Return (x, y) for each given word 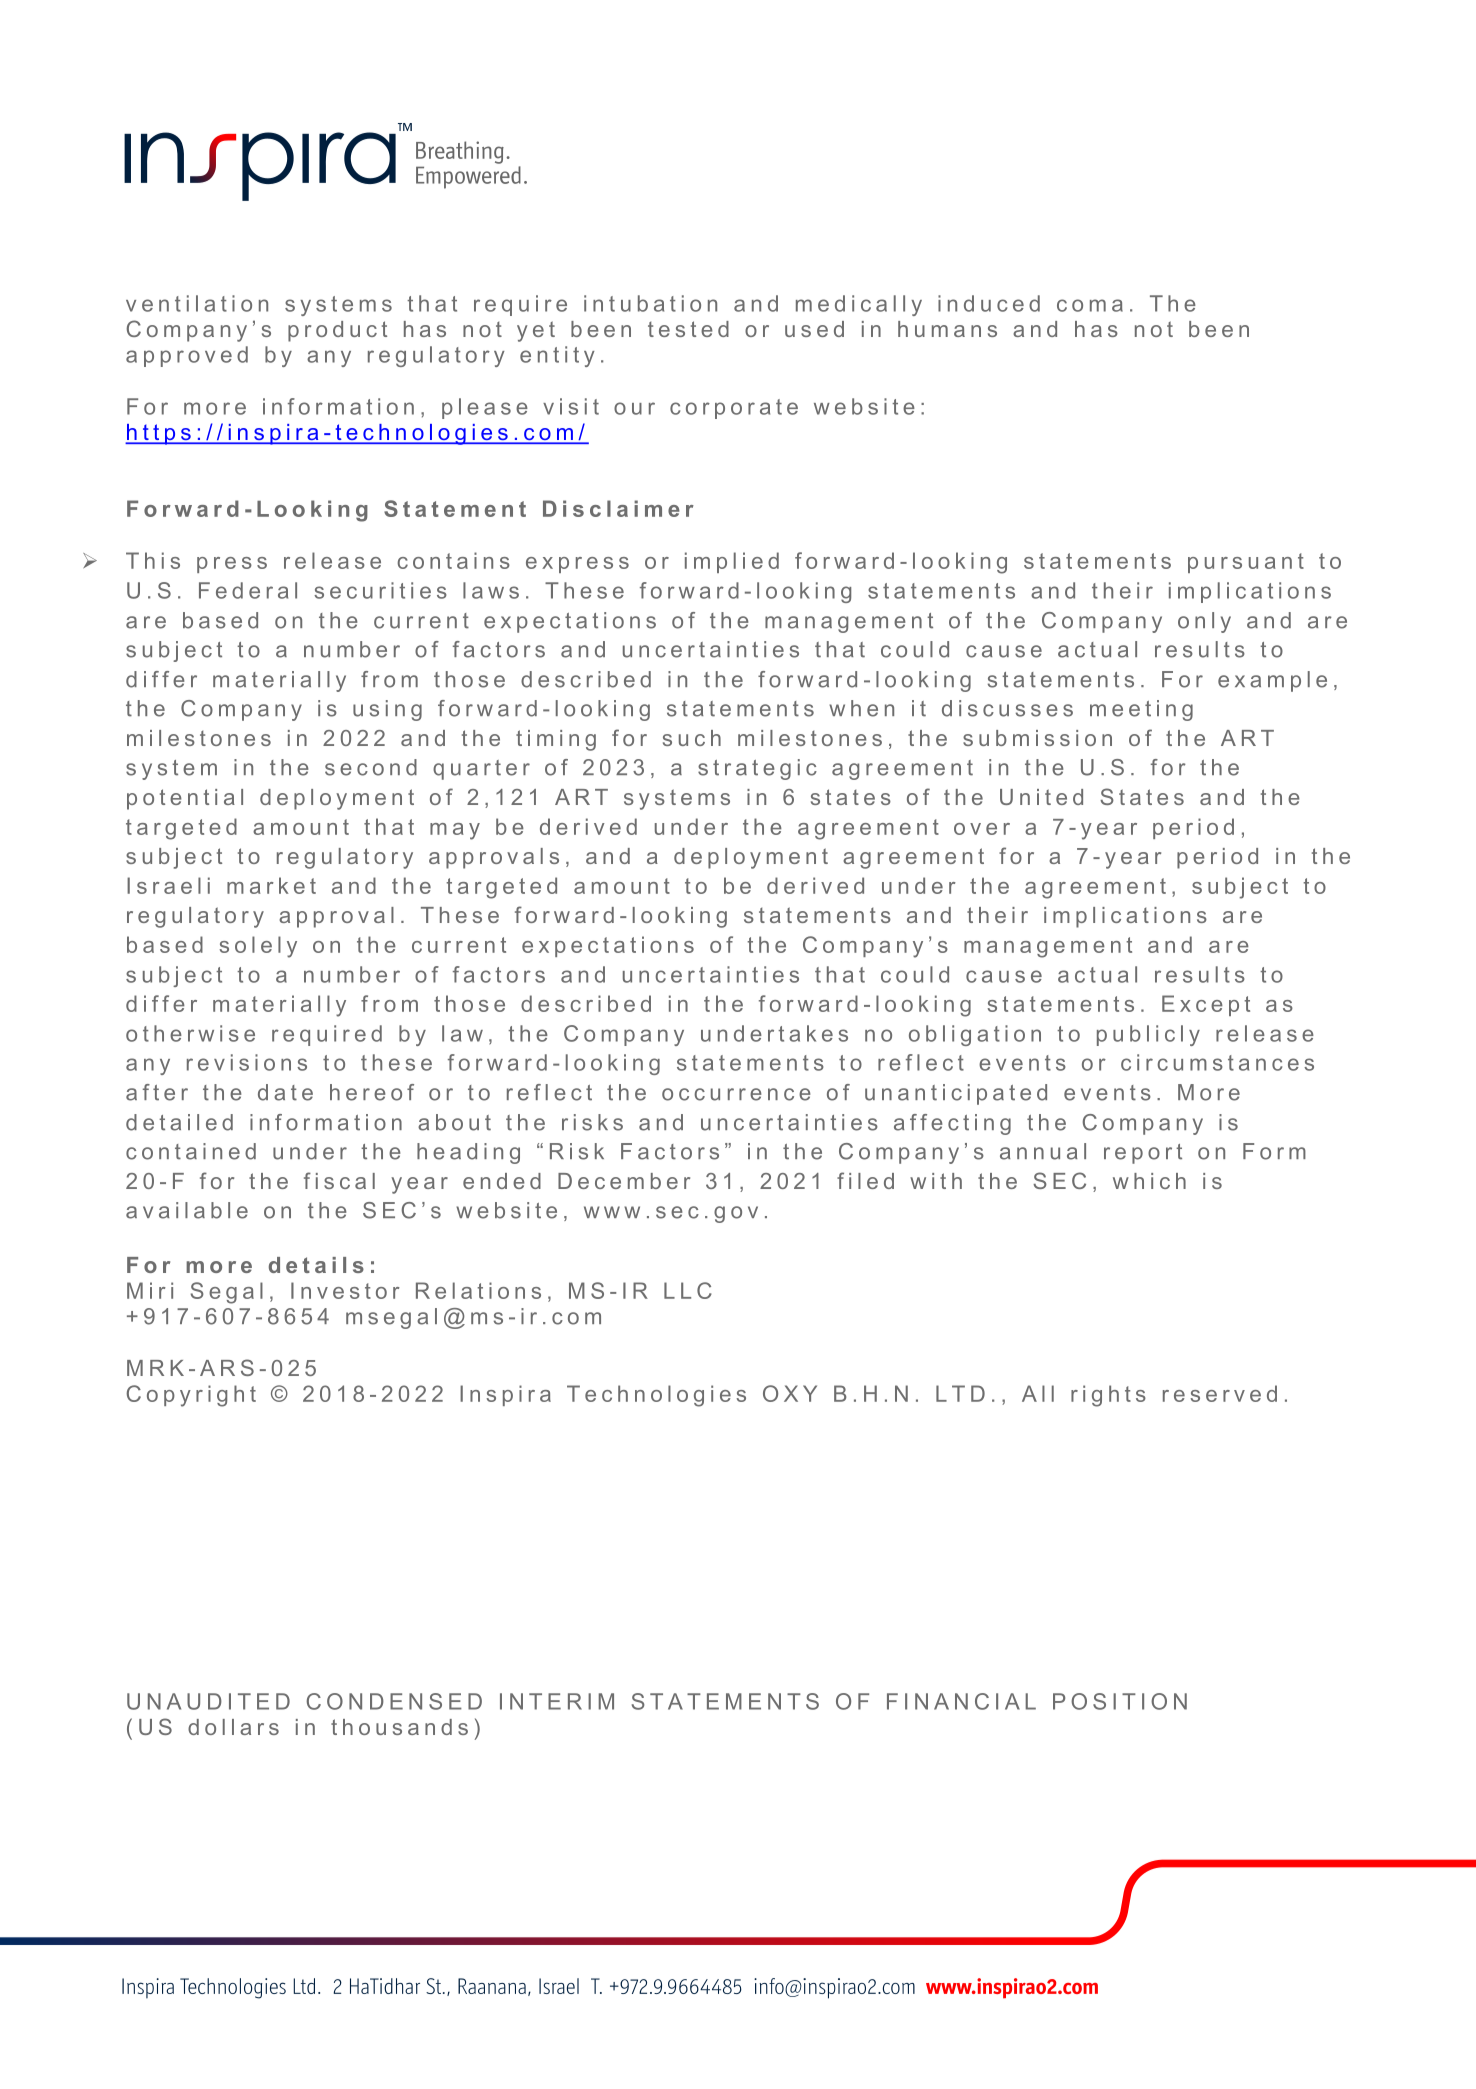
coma (1090, 305)
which (1149, 1181)
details (316, 1265)
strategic (757, 769)
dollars (233, 1727)
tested (688, 329)
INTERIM (557, 1701)
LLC (688, 1290)
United (1041, 797)
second (371, 767)
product (337, 331)
